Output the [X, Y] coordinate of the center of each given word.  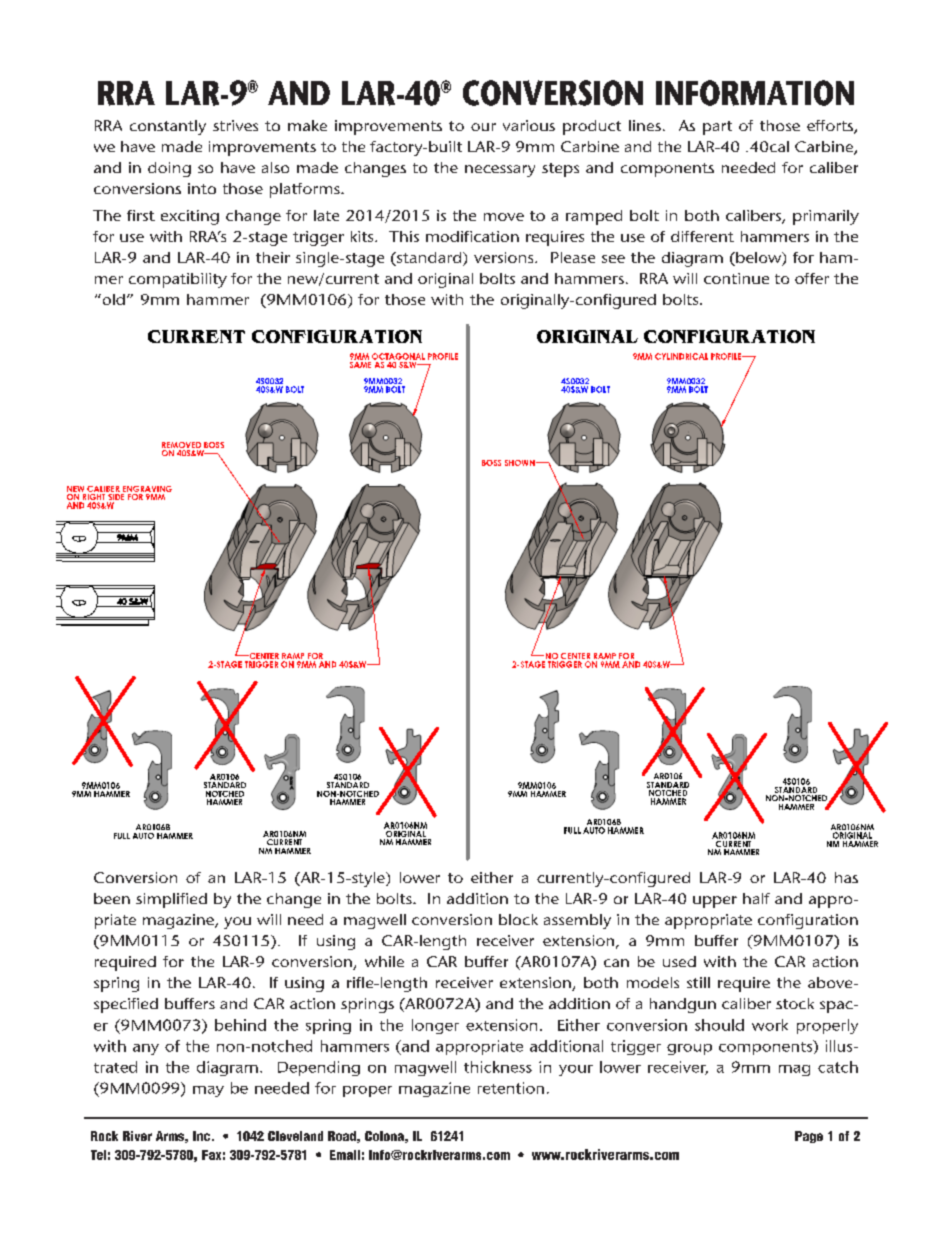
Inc [201, 1136]
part [717, 128]
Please [573, 257]
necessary [500, 171]
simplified [171, 900]
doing [169, 169]
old [112, 299]
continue [736, 278]
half [756, 898]
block [518, 919]
